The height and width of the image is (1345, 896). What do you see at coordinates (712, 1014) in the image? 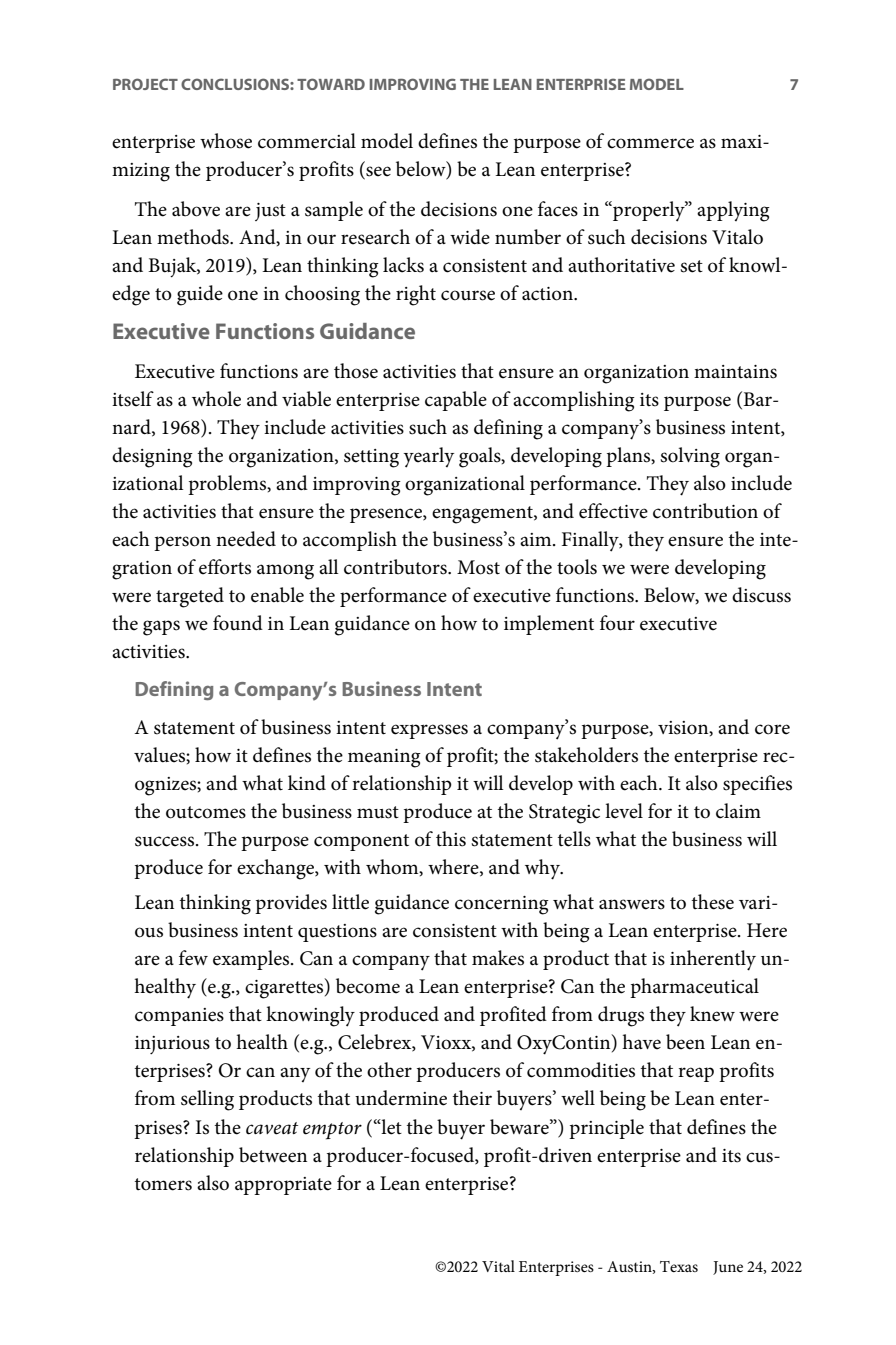
I see `knew` at bounding box center [712, 1014].
